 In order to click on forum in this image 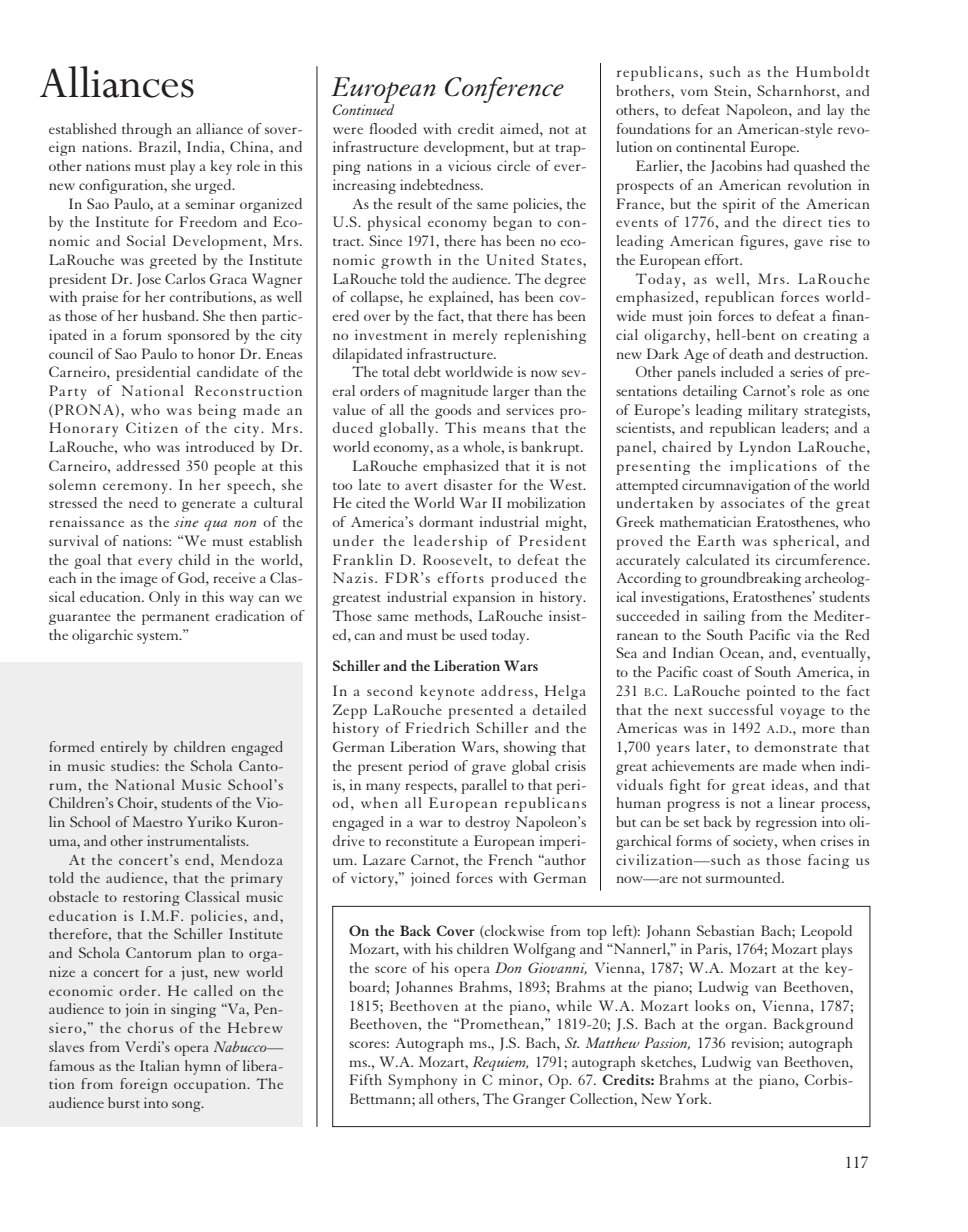, I will do `click(142, 334)`.
